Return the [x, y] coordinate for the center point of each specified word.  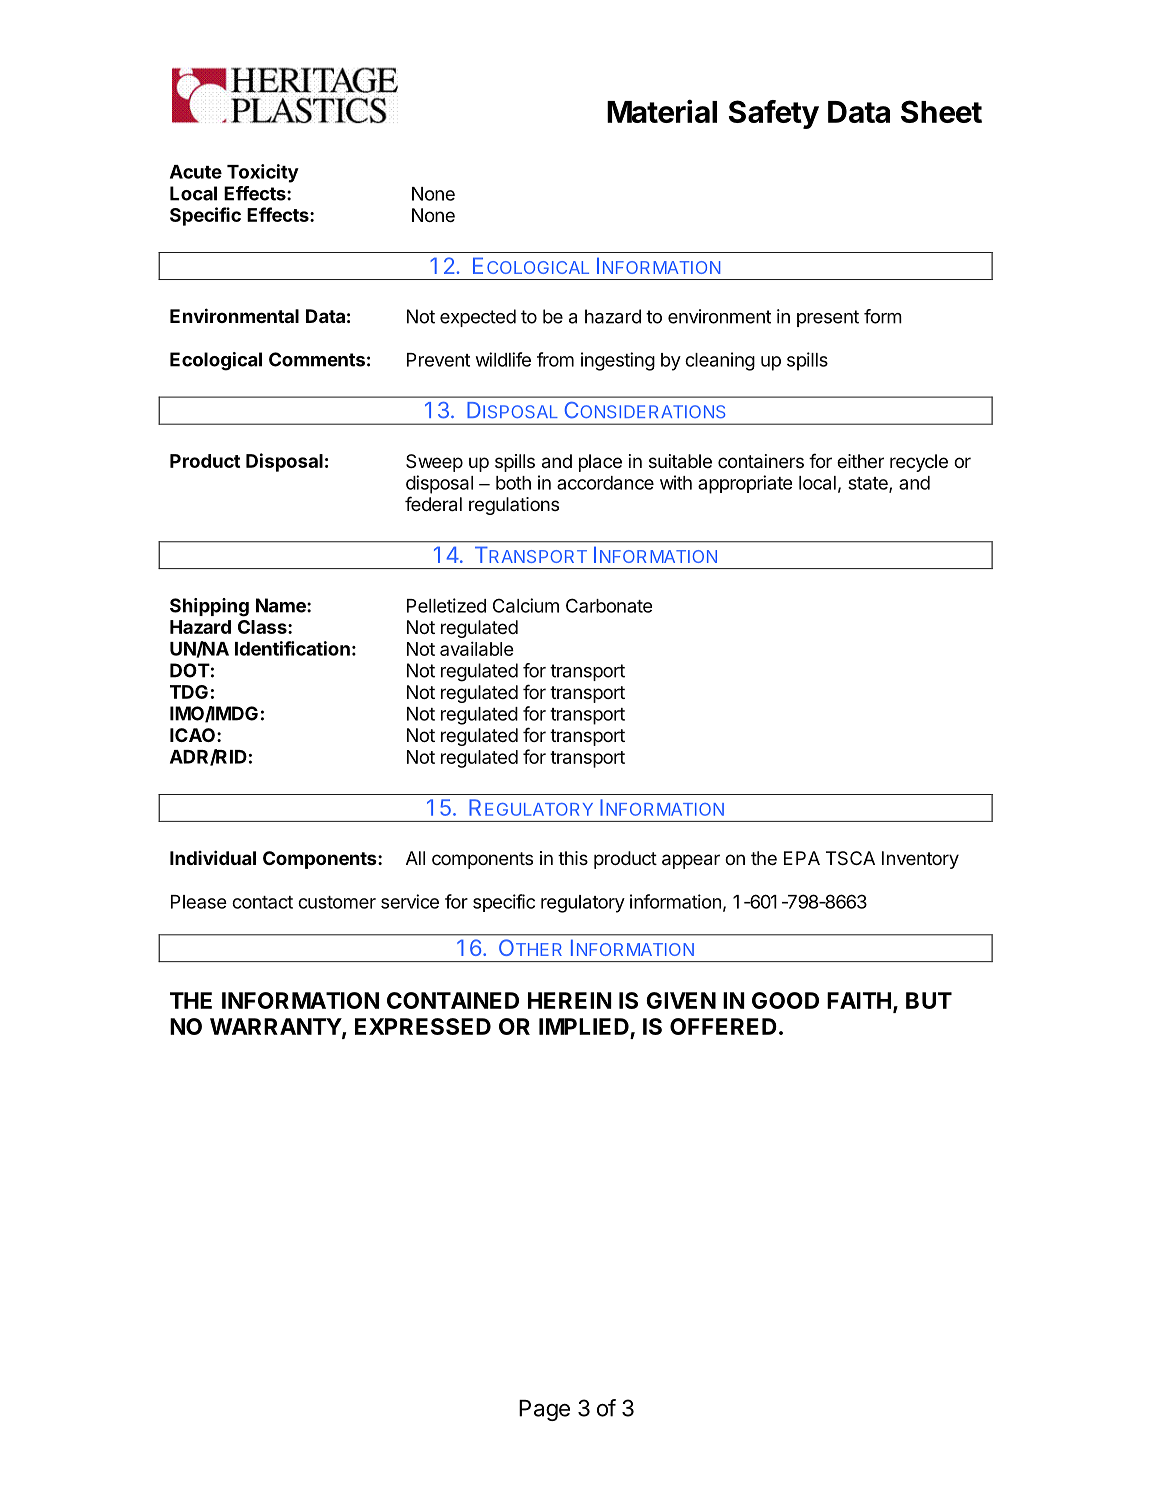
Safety [774, 114]
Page [544, 1410]
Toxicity [263, 173]
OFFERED [723, 1026]
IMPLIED [584, 1026]
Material [662, 111]
